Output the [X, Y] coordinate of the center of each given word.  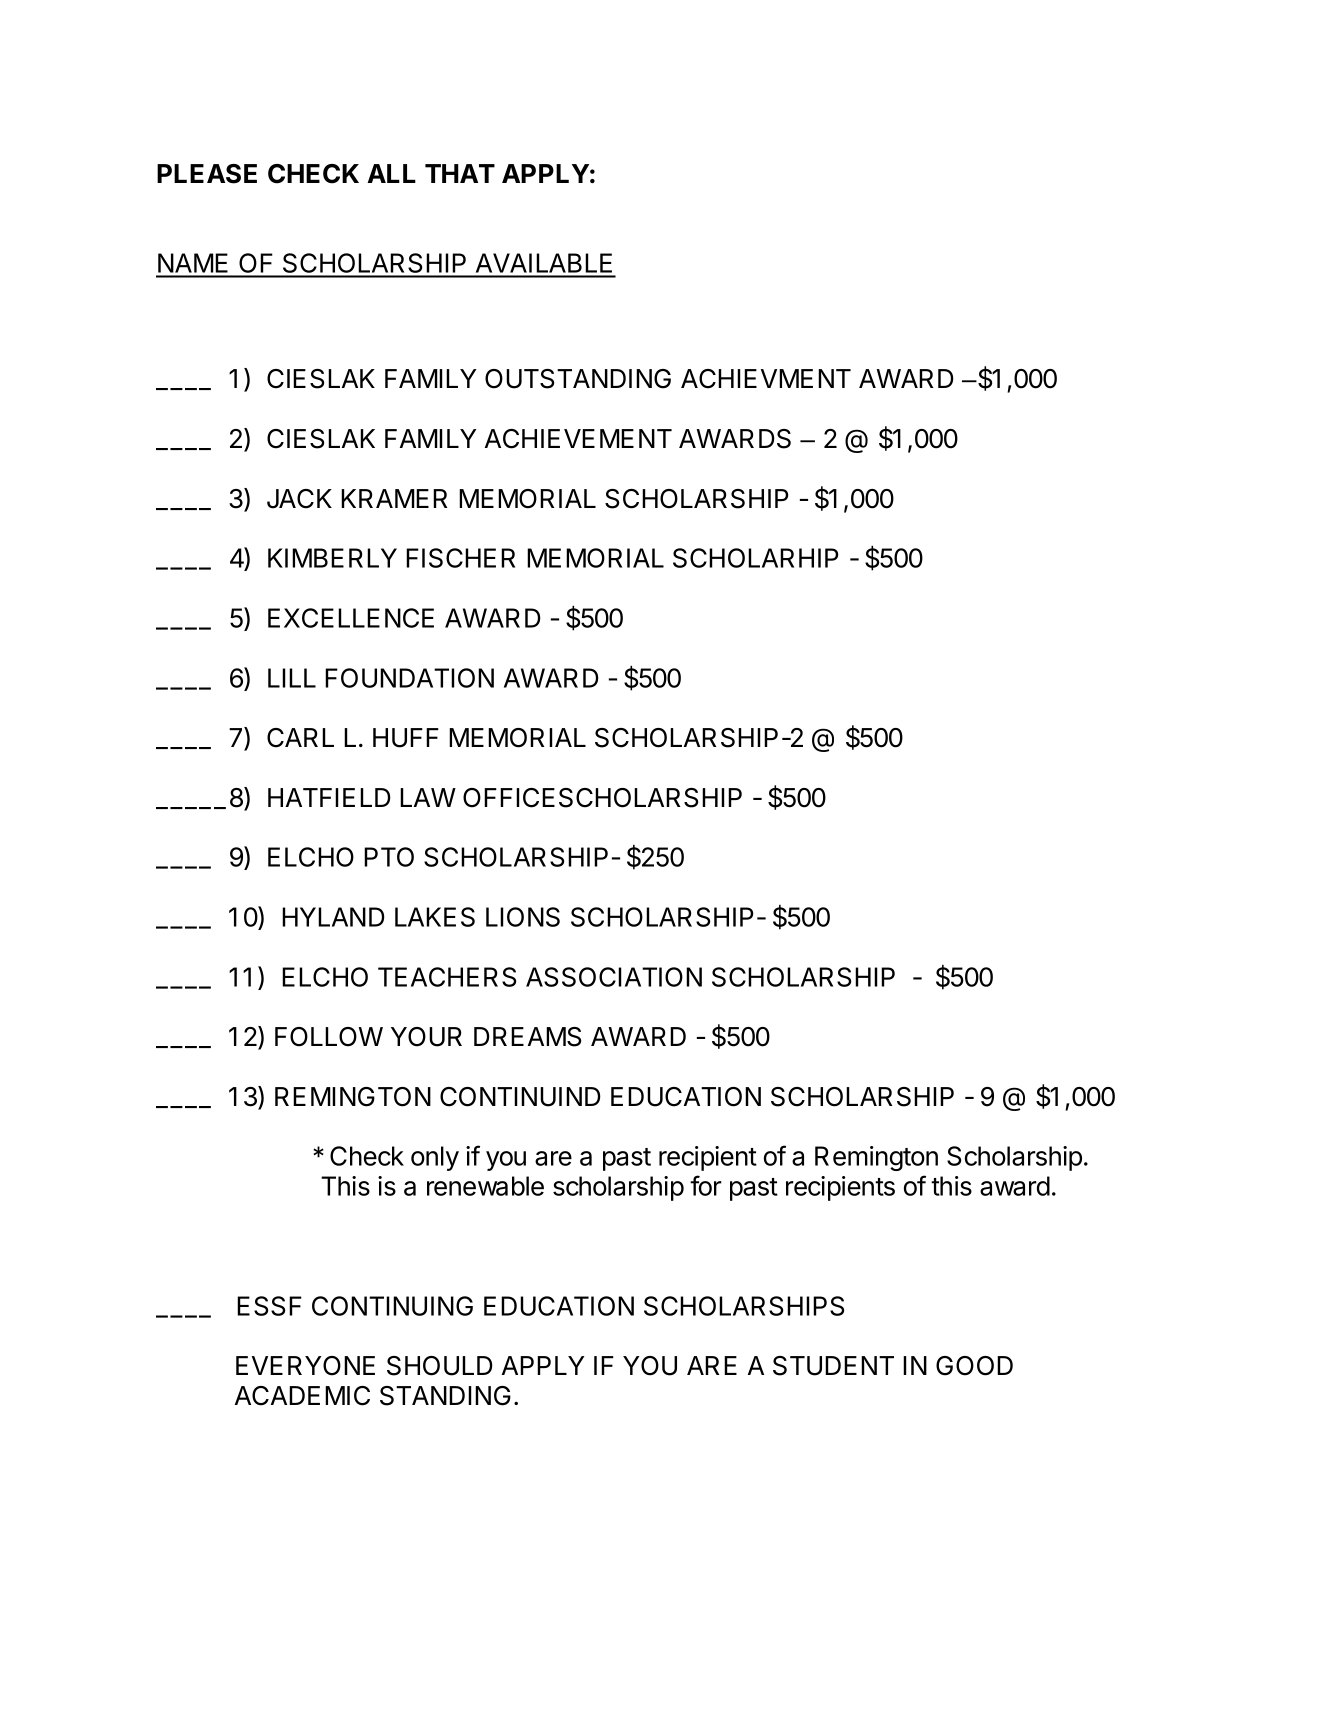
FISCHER [460, 558]
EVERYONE [305, 1366]
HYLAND [333, 917]
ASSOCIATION [614, 977]
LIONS [523, 917]
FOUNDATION [409, 678]
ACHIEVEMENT [578, 439]
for [706, 1185]
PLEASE [207, 174]
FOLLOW [329, 1037]
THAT [460, 173]
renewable [485, 1186]
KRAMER [394, 498]
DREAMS [527, 1037]
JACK [299, 499]
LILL [292, 678]
